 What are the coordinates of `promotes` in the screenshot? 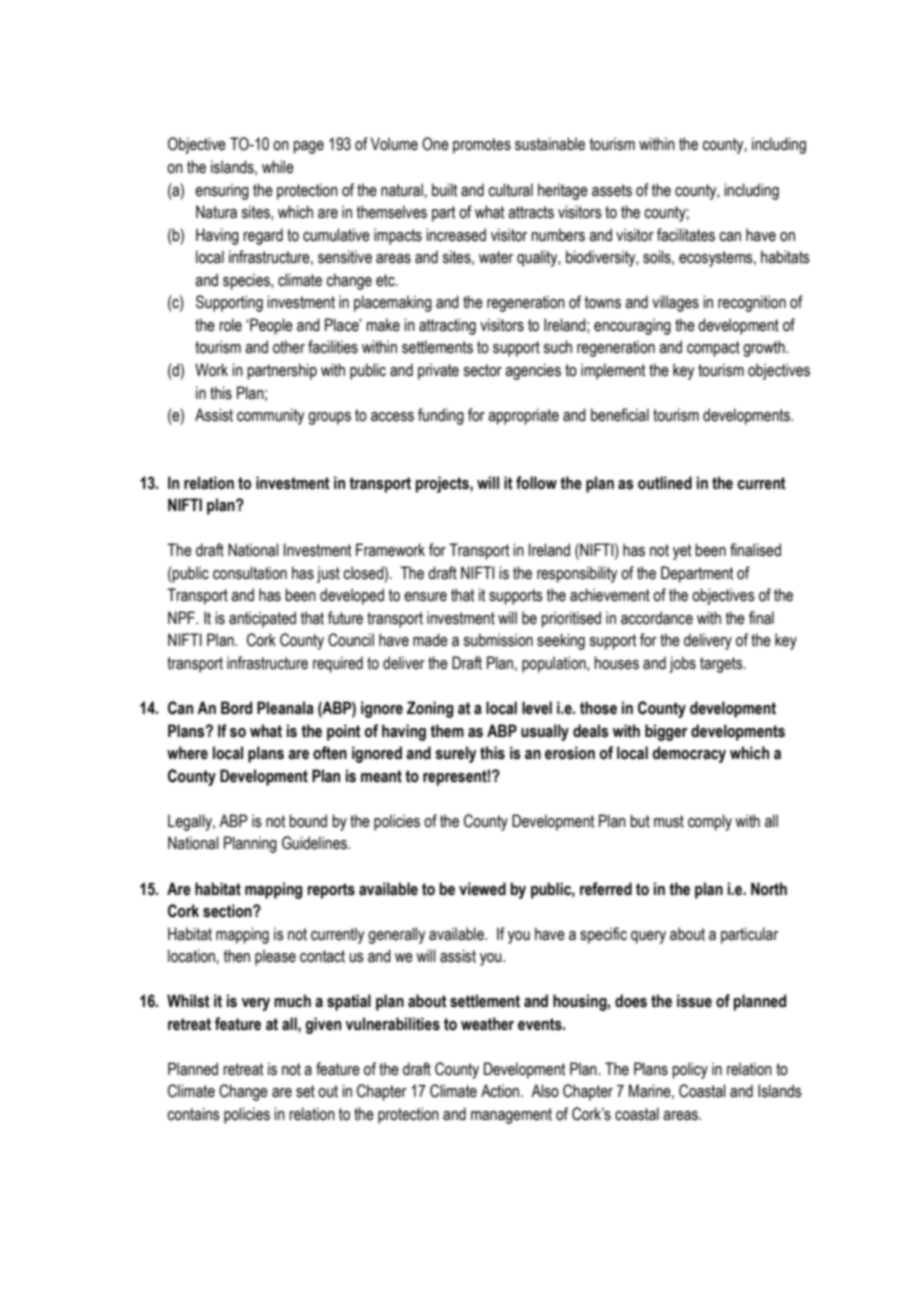 It's located at (482, 146).
